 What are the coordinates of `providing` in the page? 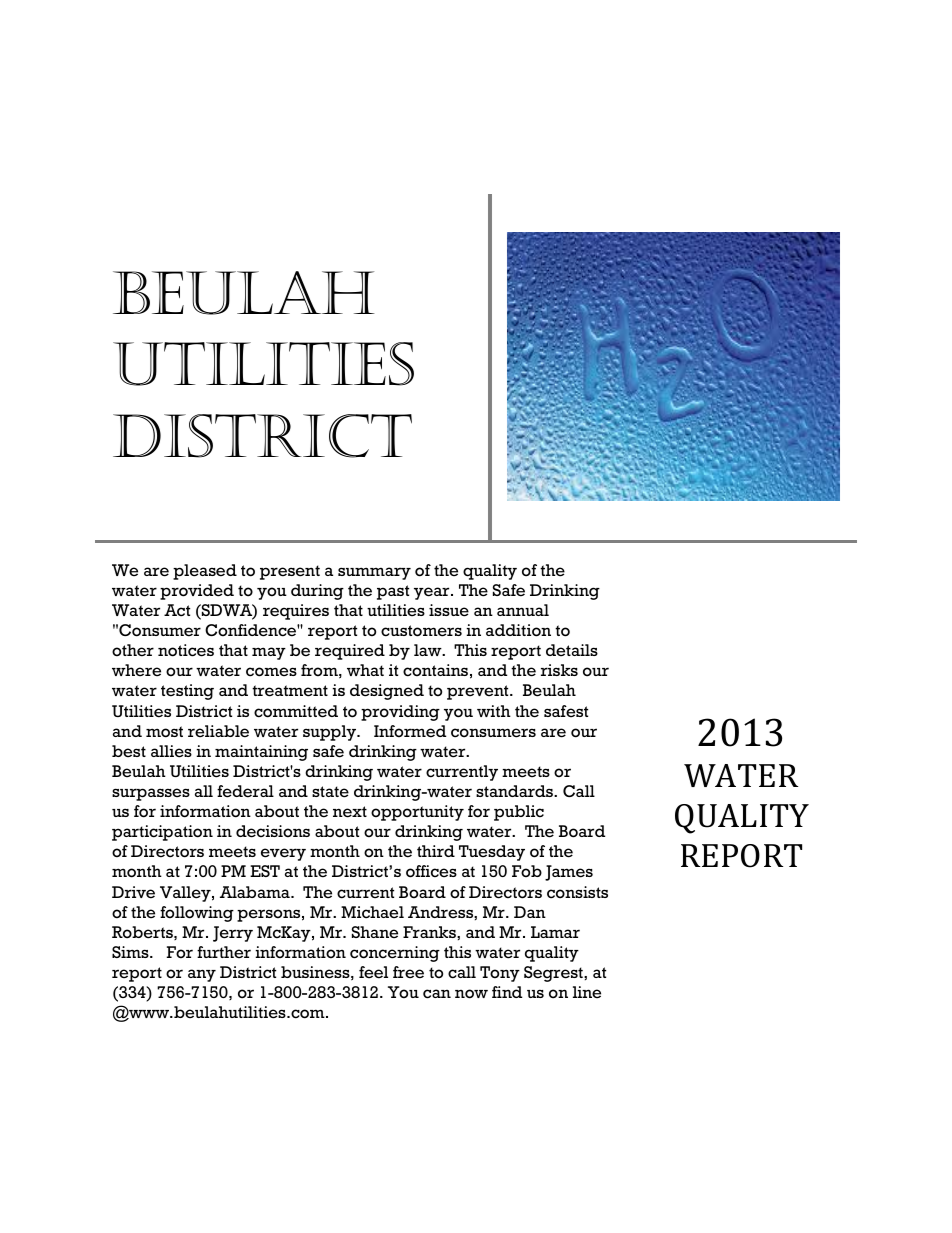 It's located at (400, 713).
